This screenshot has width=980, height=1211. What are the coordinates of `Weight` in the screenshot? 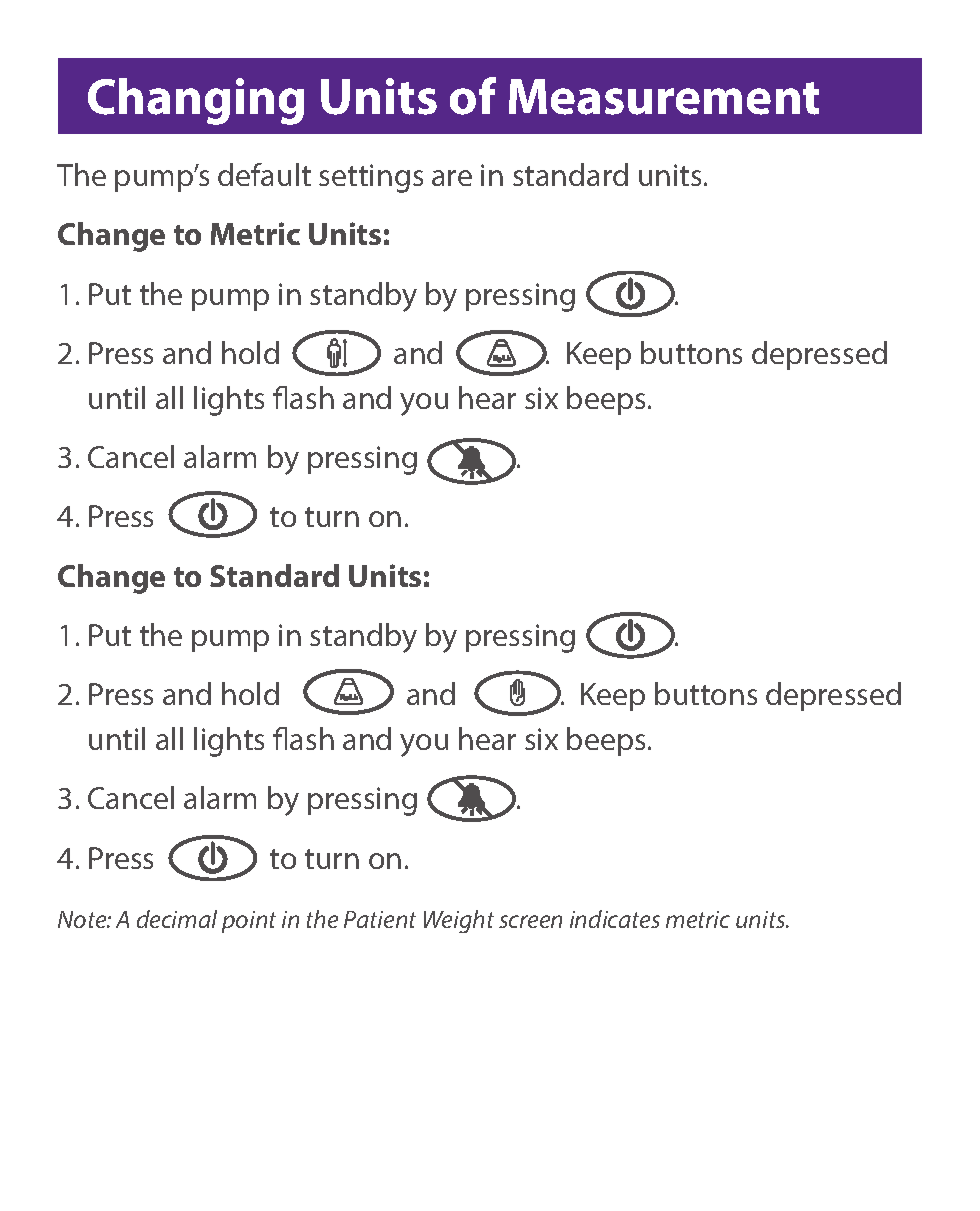 It's located at (459, 921).
